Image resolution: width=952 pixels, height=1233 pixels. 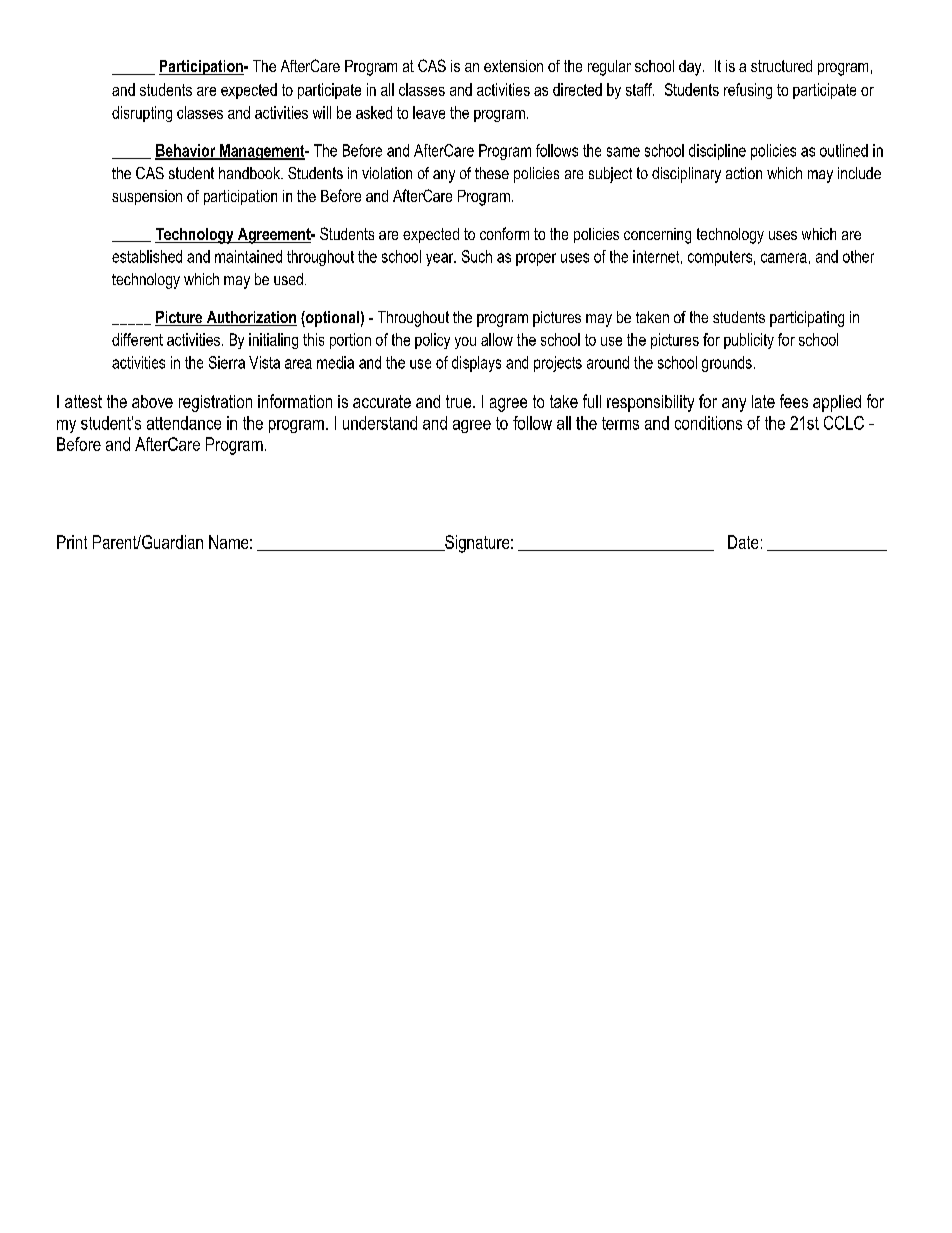 I want to click on Date, so click(x=743, y=542).
